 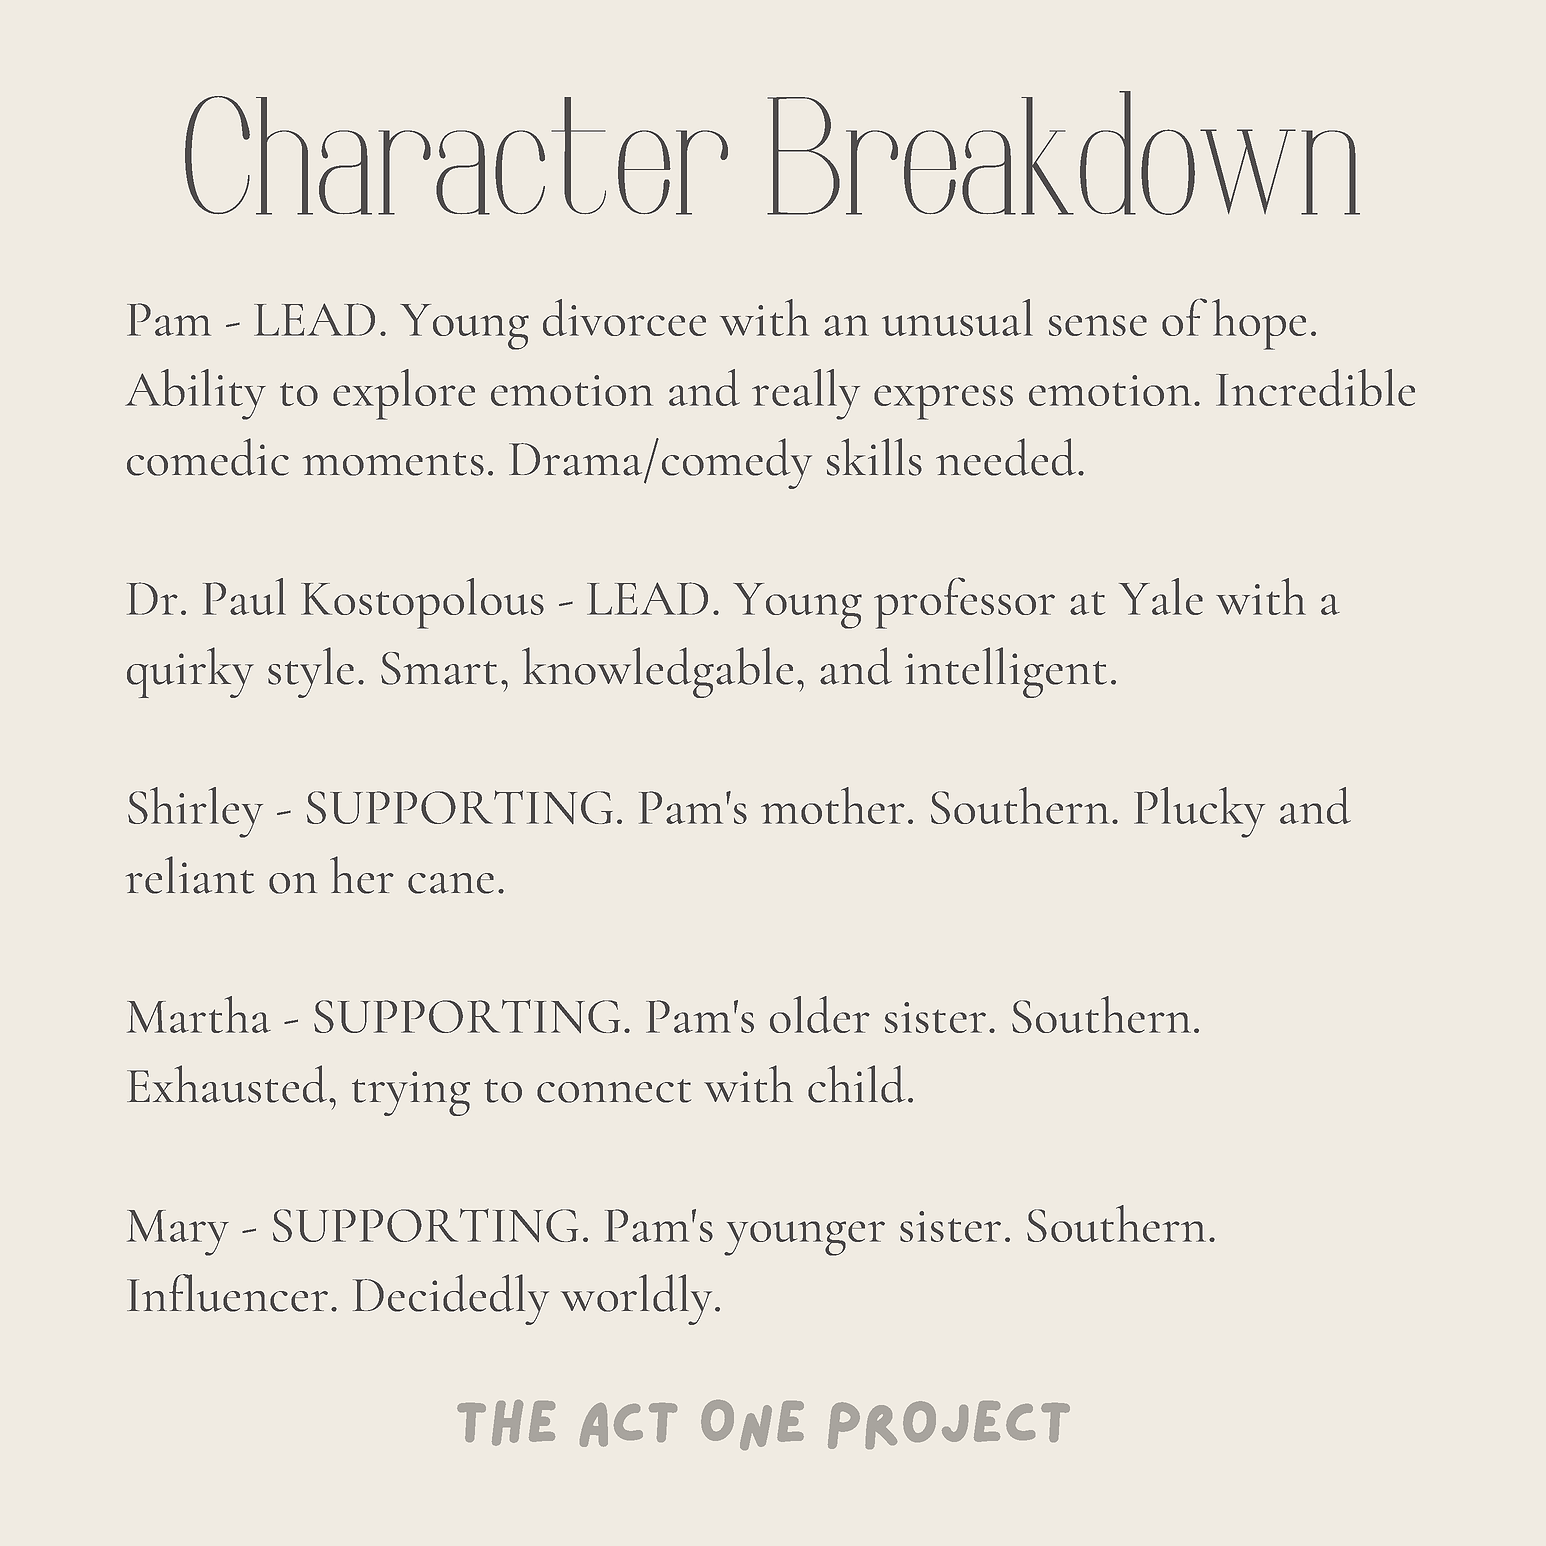 What do you see at coordinates (195, 812) in the document?
I see `Shirley` at bounding box center [195, 812].
